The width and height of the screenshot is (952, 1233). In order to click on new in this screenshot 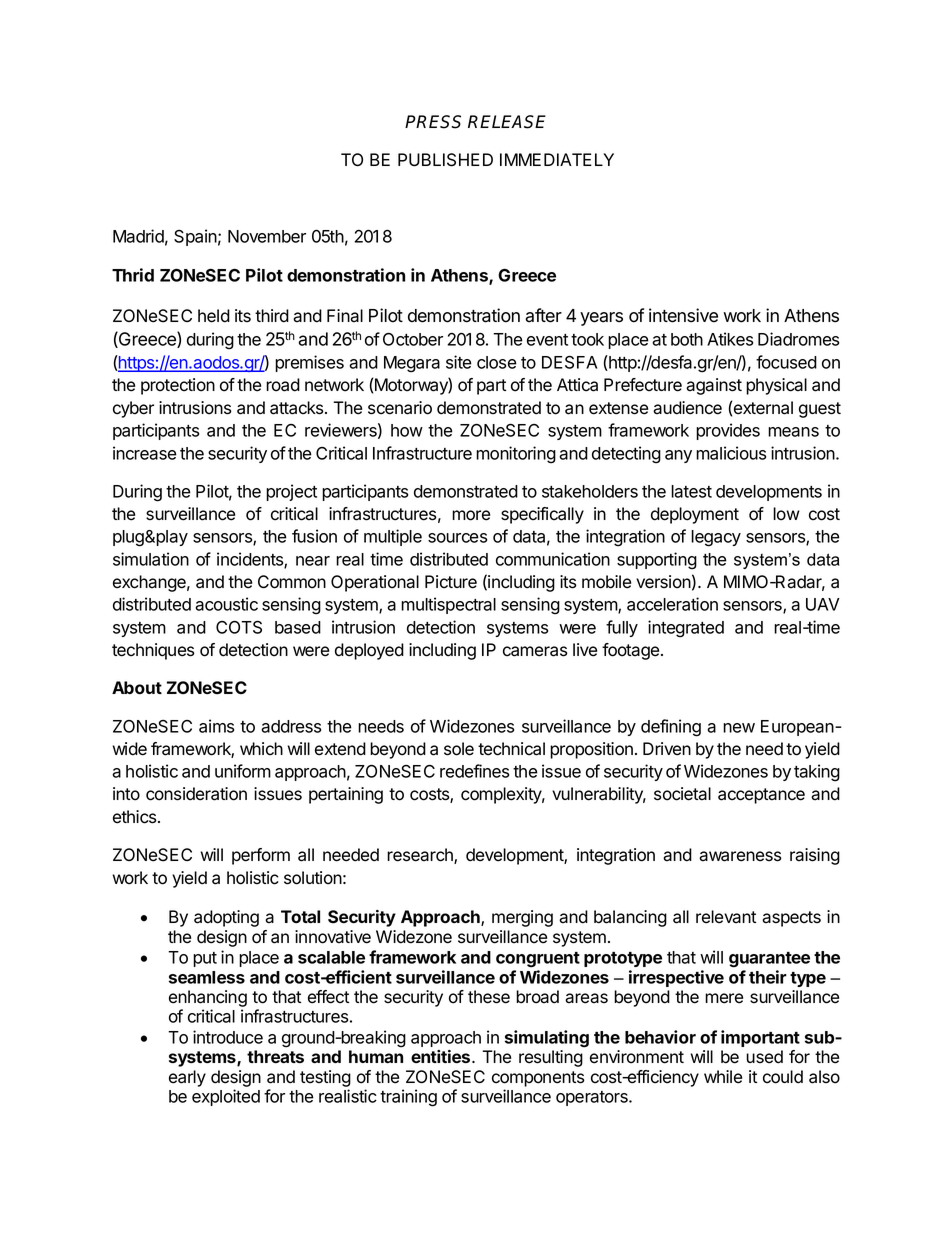, I will do `click(739, 728)`.
